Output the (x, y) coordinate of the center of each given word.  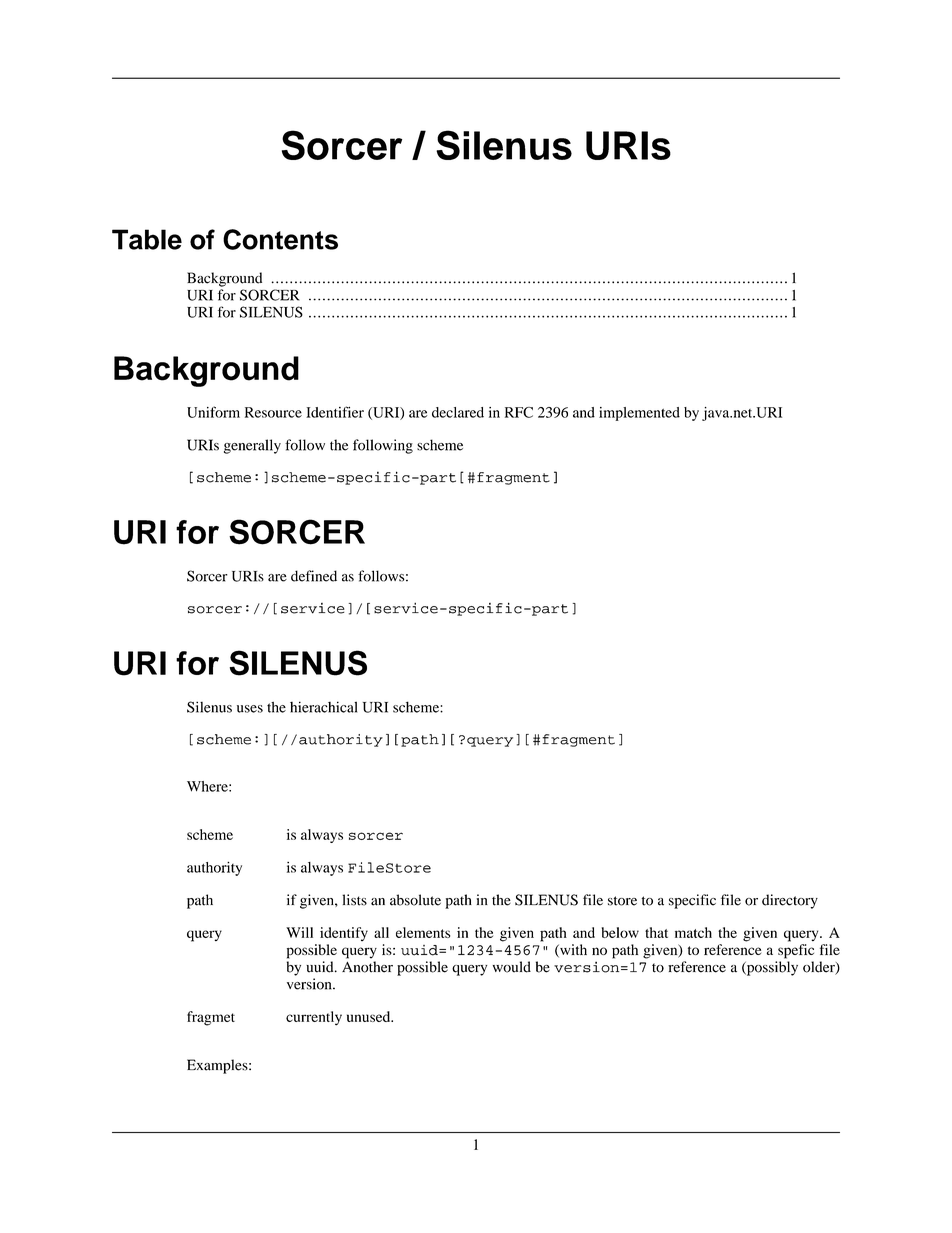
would (512, 967)
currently (314, 1018)
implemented (639, 414)
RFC (519, 412)
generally (252, 446)
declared (458, 412)
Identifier (335, 412)
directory (790, 901)
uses (250, 709)
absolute (415, 900)
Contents (280, 239)
